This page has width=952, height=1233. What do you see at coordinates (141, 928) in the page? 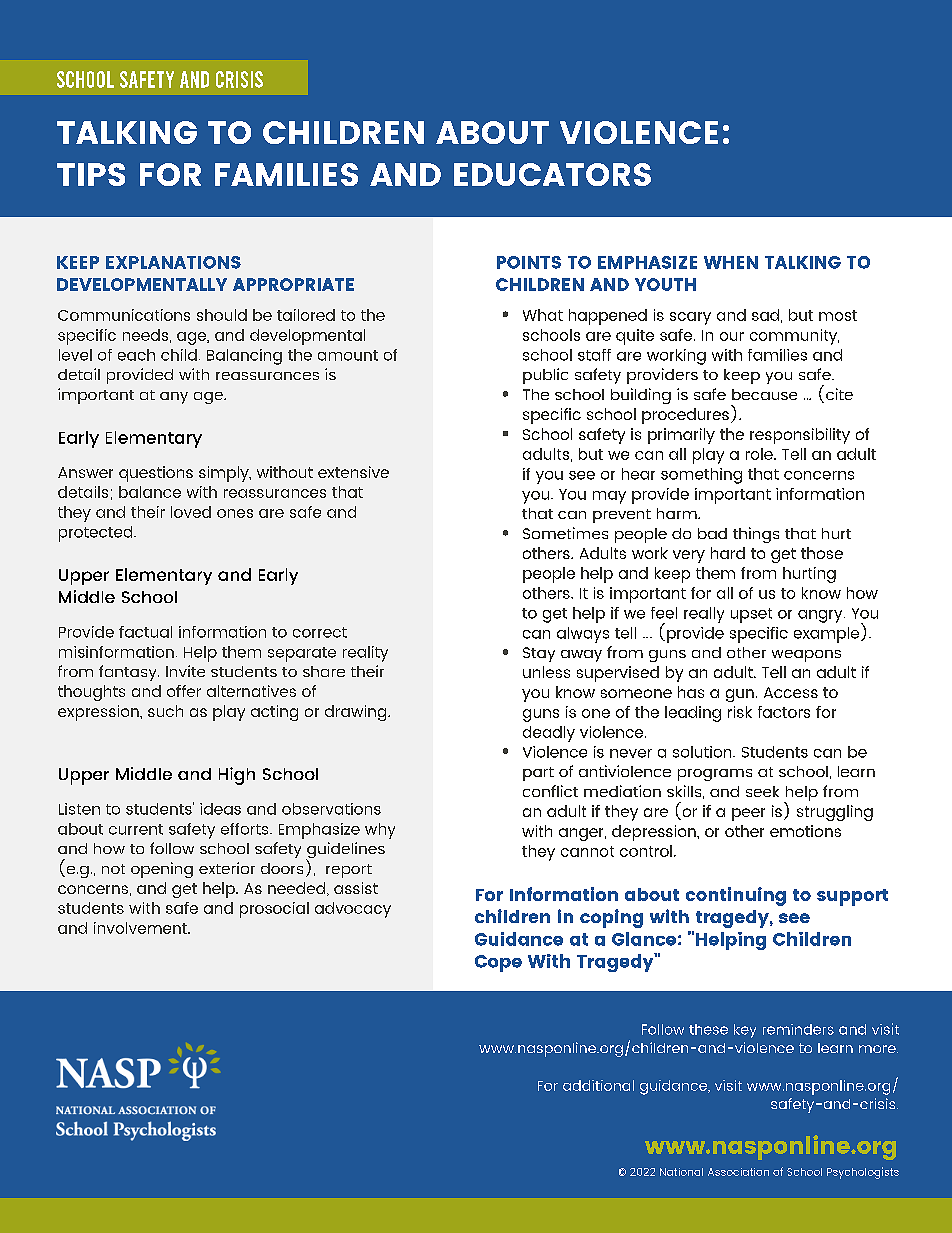
I see `involvement` at bounding box center [141, 928].
